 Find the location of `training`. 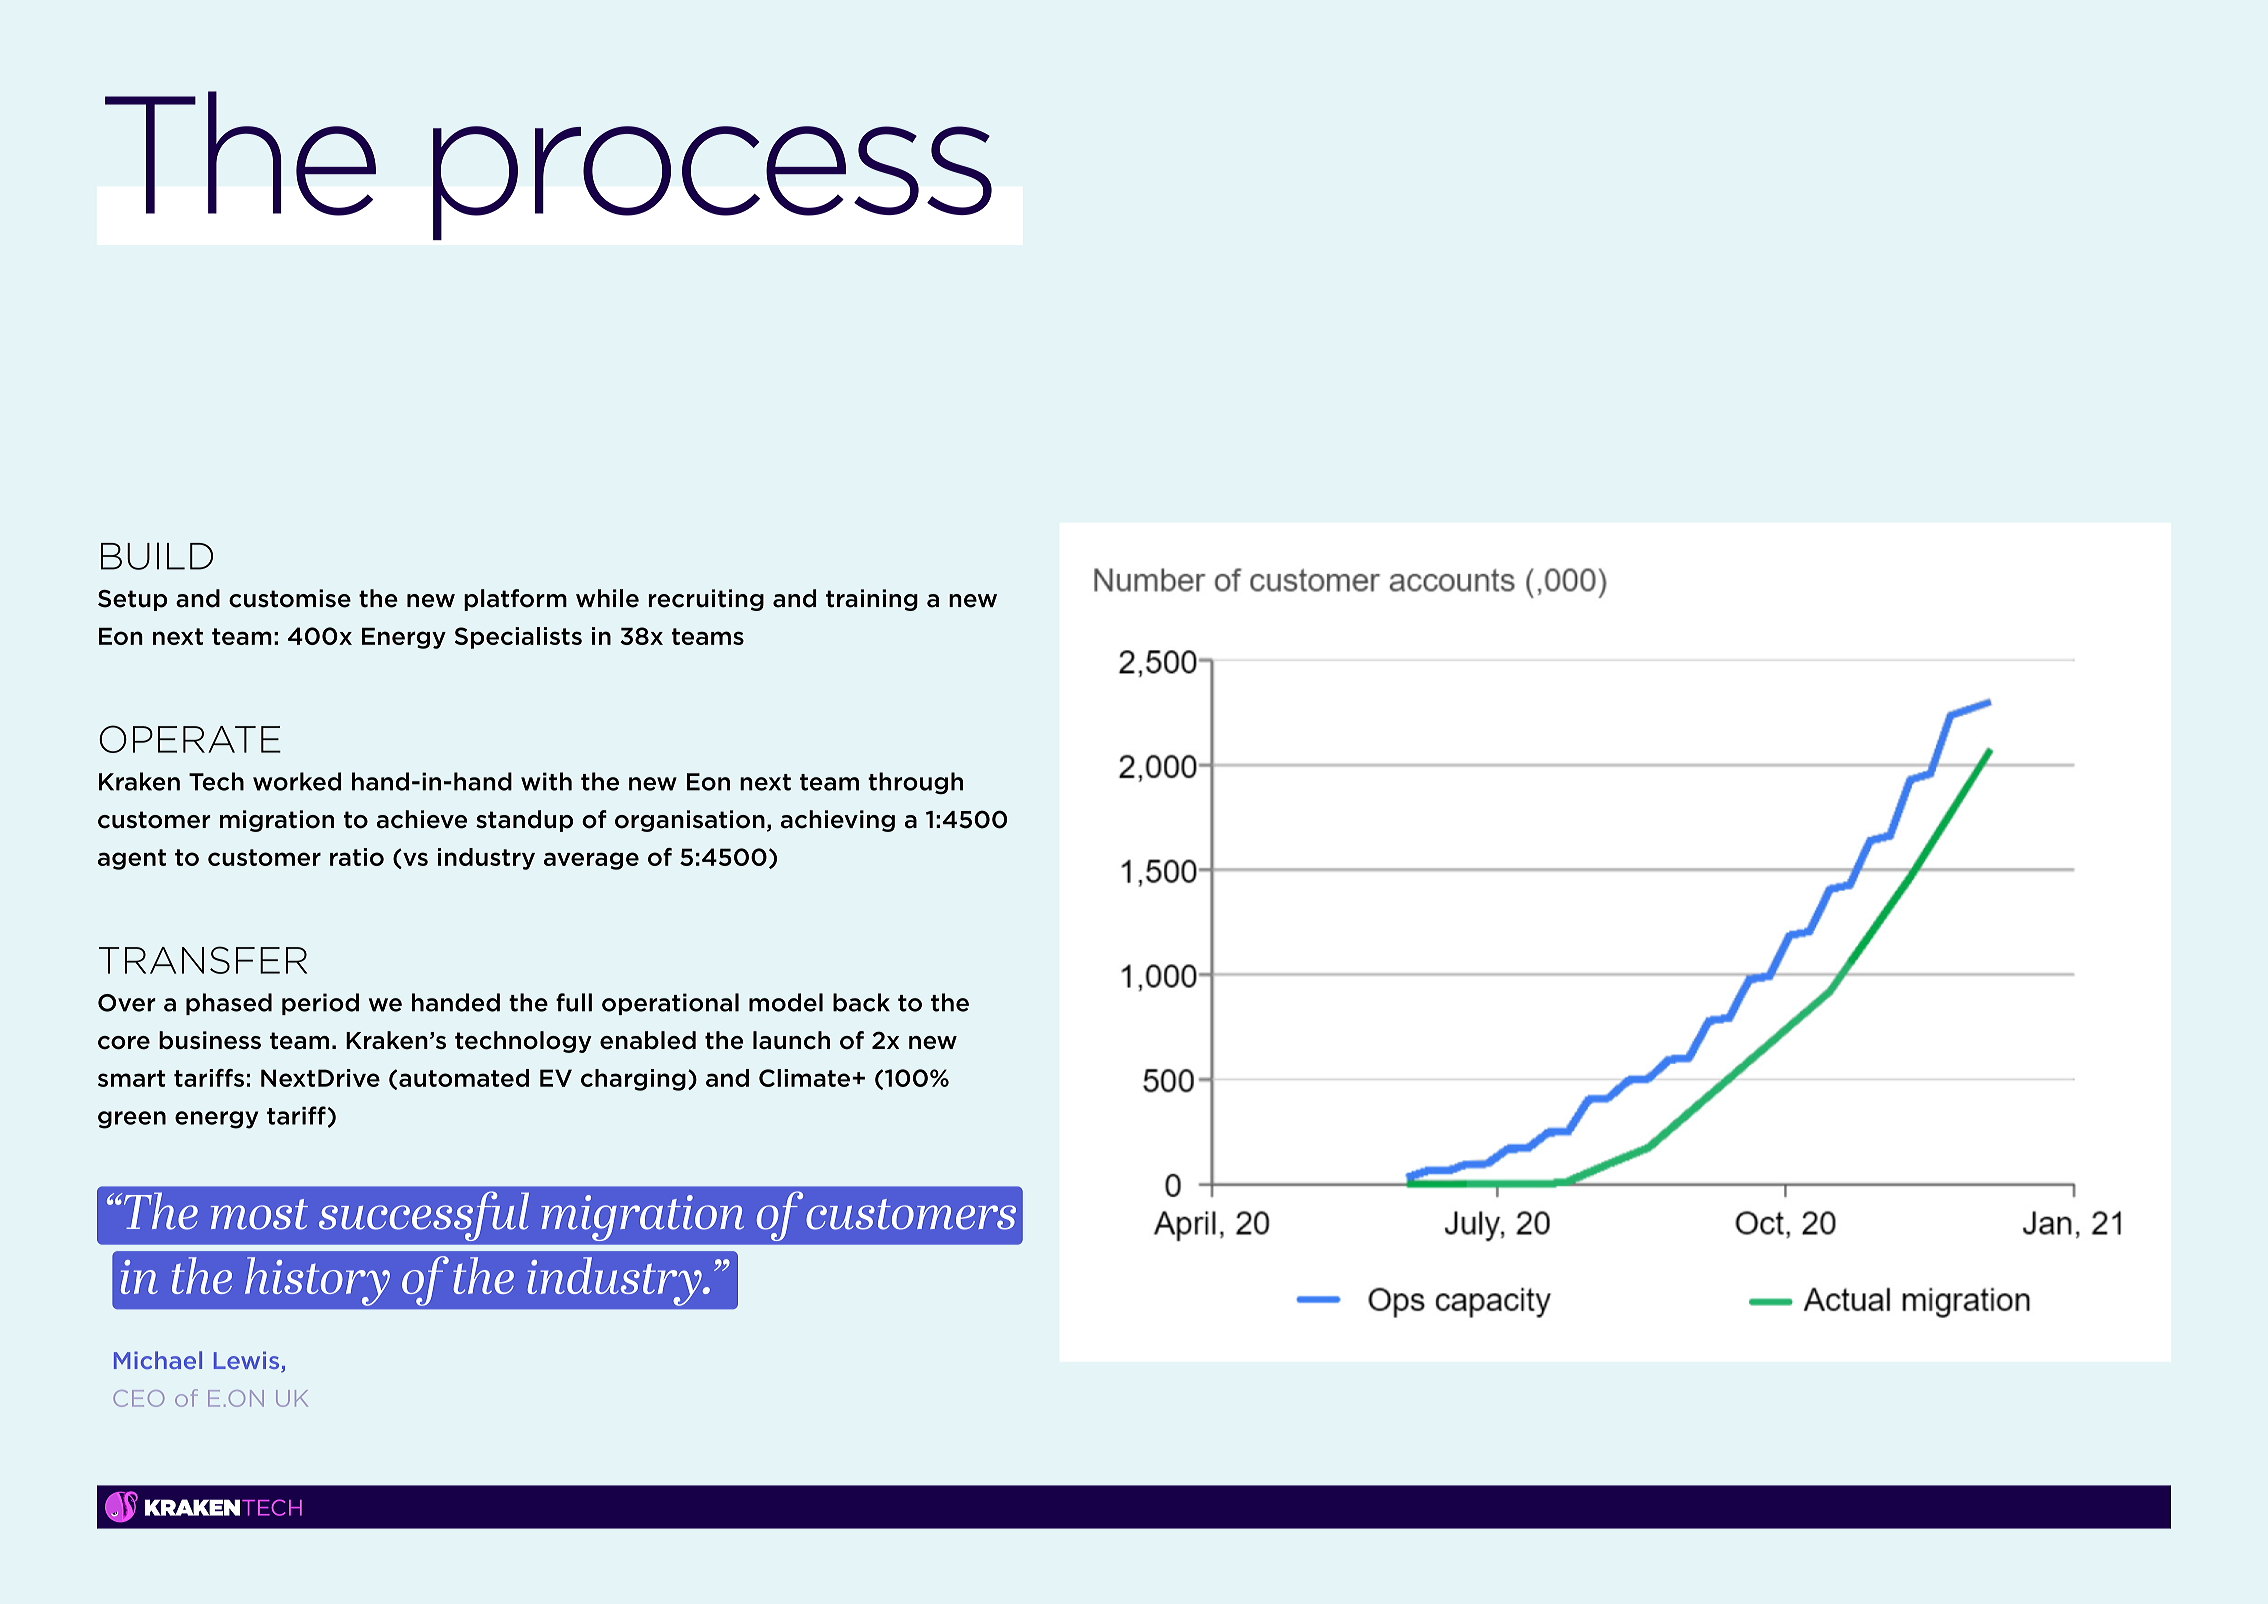

training is located at coordinates (872, 600).
